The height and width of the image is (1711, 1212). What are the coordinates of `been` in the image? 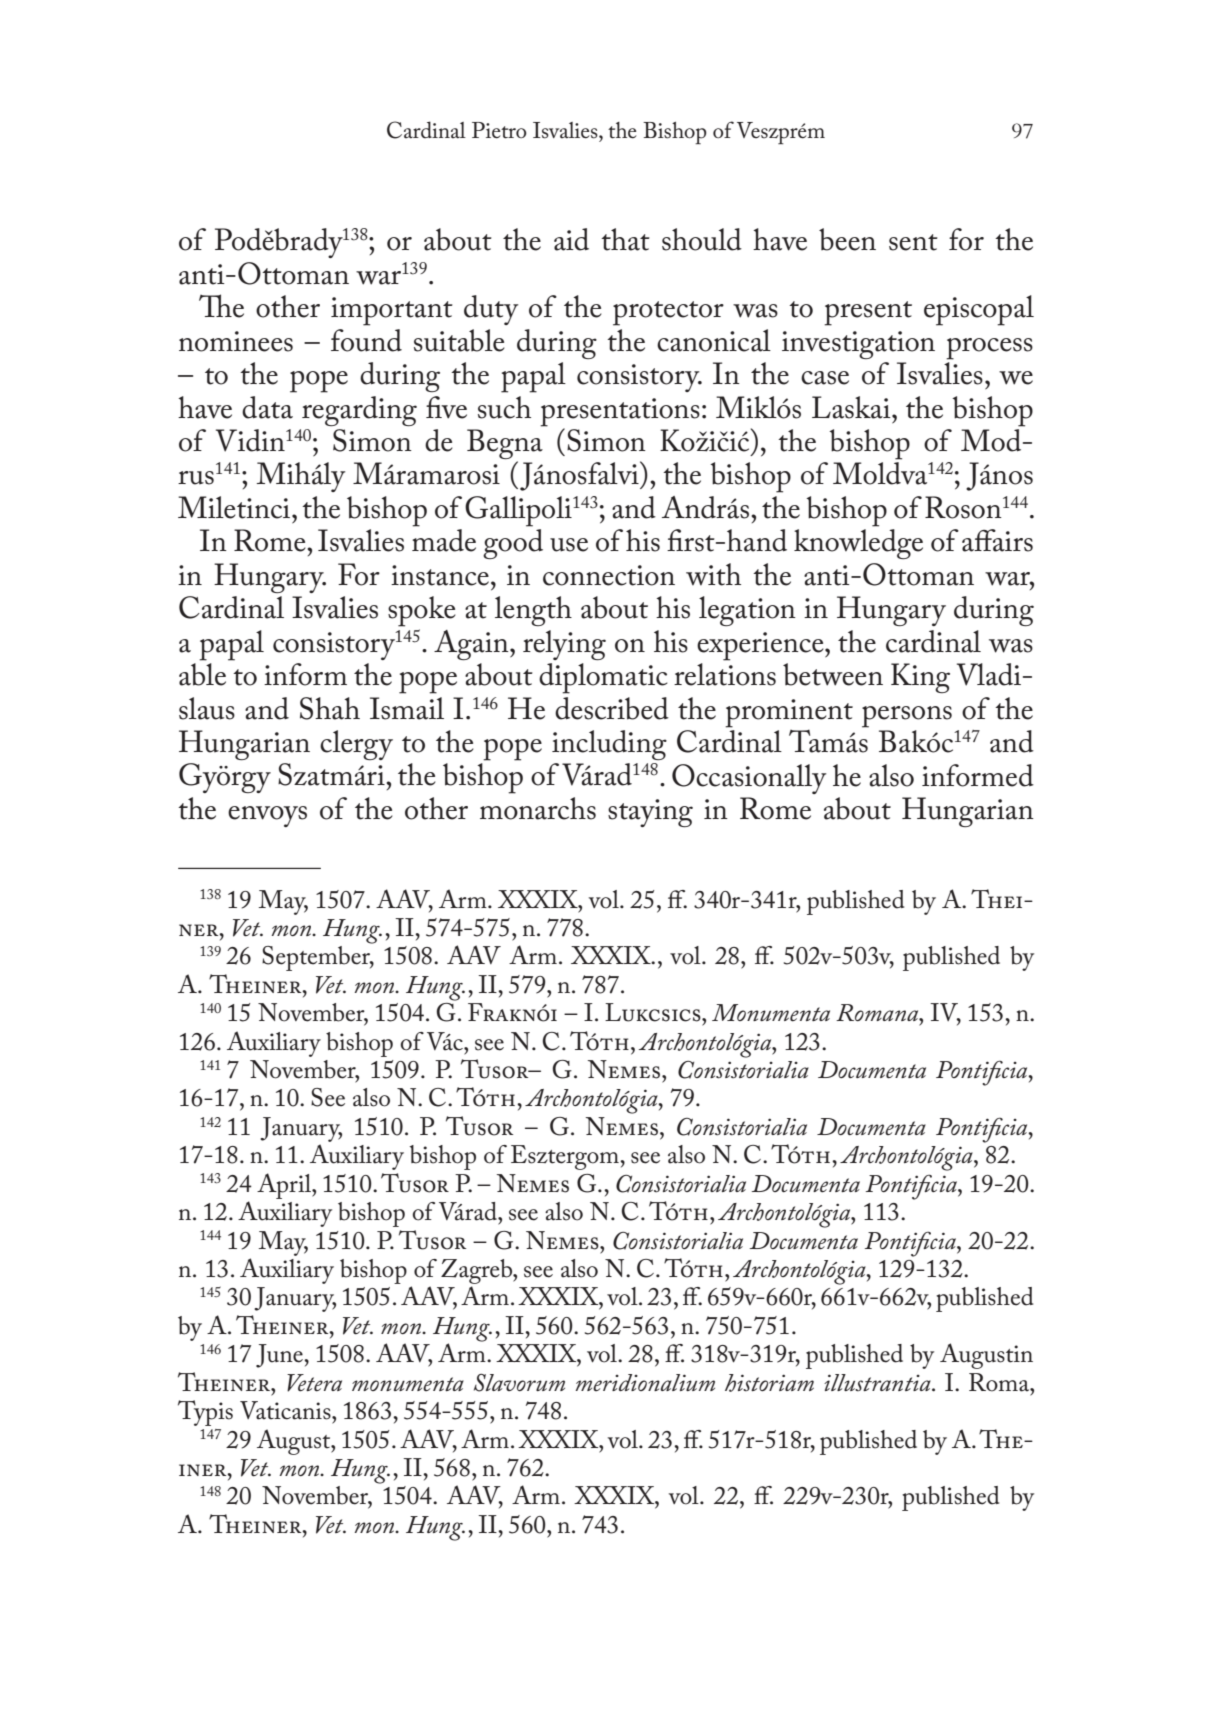 It's located at (847, 239).
